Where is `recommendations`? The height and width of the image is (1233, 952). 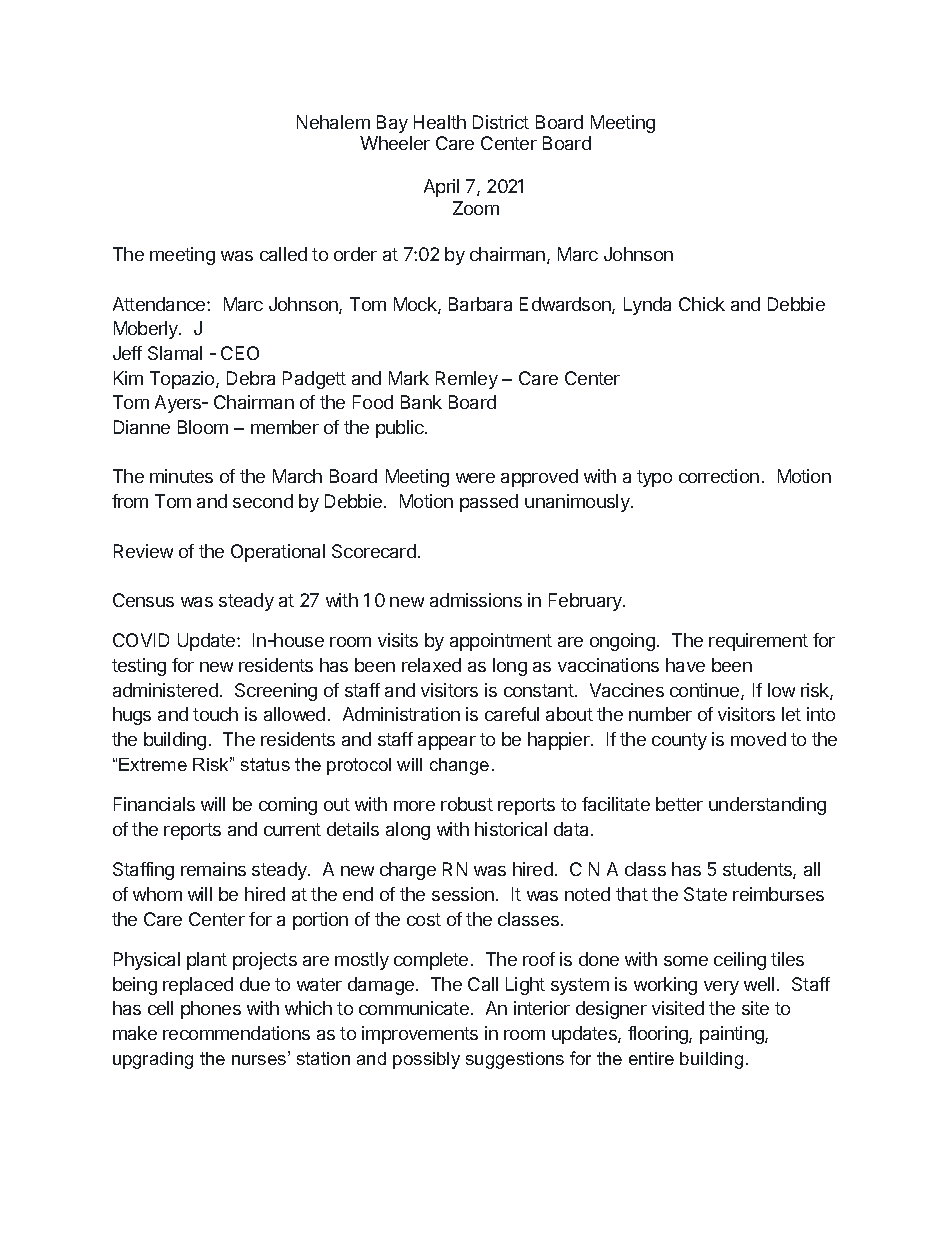
recommendations is located at coordinates (236, 1033).
